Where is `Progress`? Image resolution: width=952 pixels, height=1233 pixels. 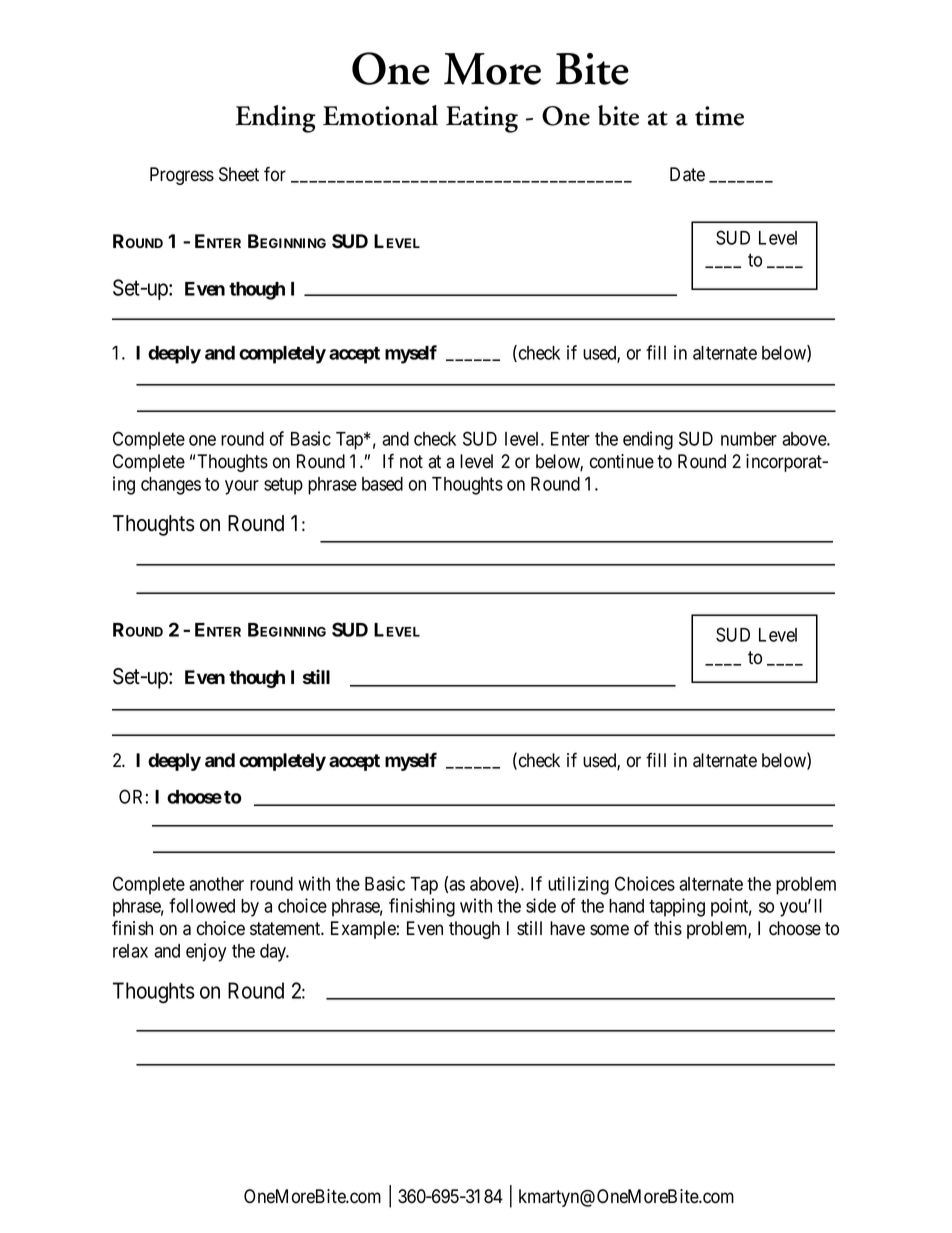 Progress is located at coordinates (182, 176).
